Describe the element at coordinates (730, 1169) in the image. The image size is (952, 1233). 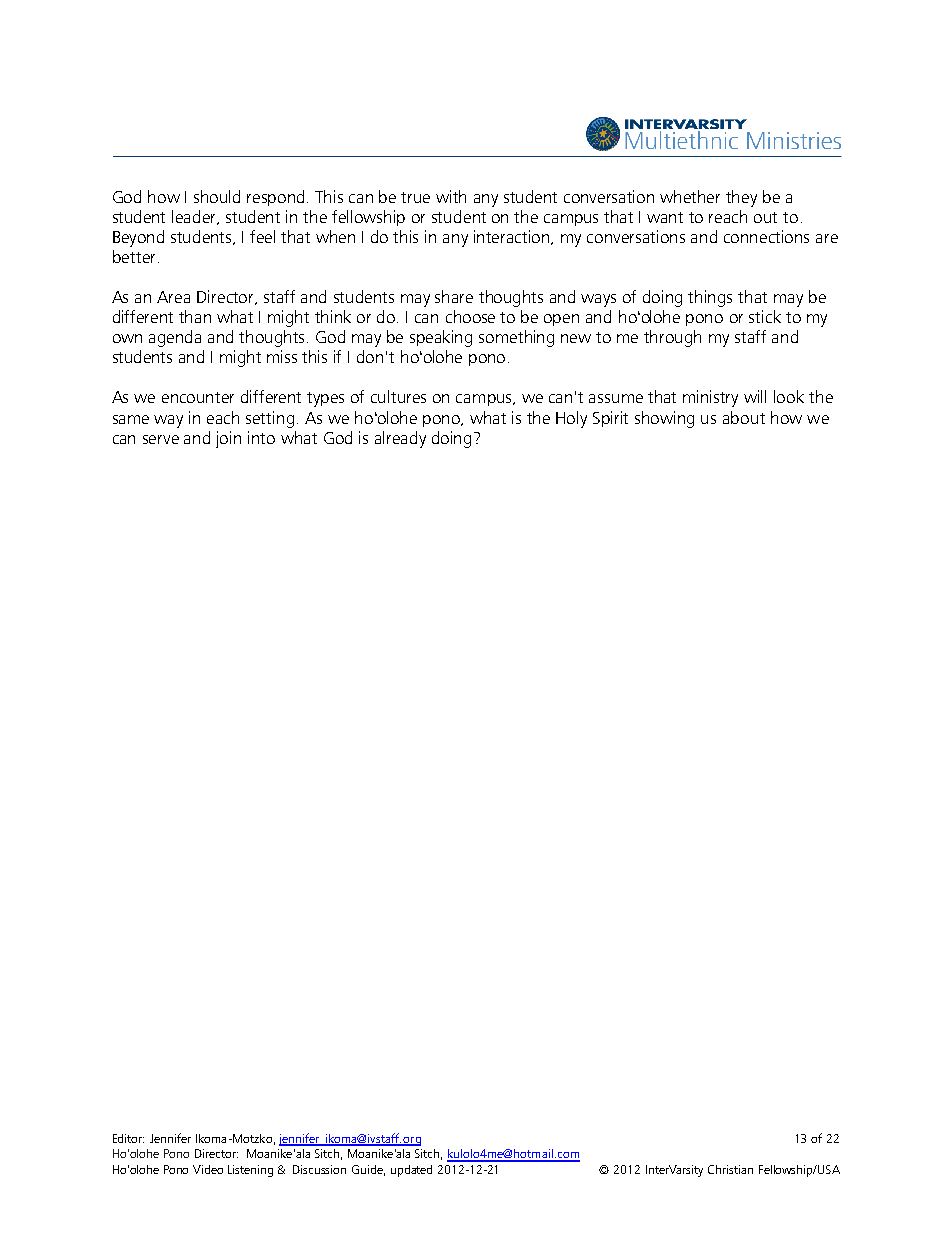
I see `Christian` at that location.
